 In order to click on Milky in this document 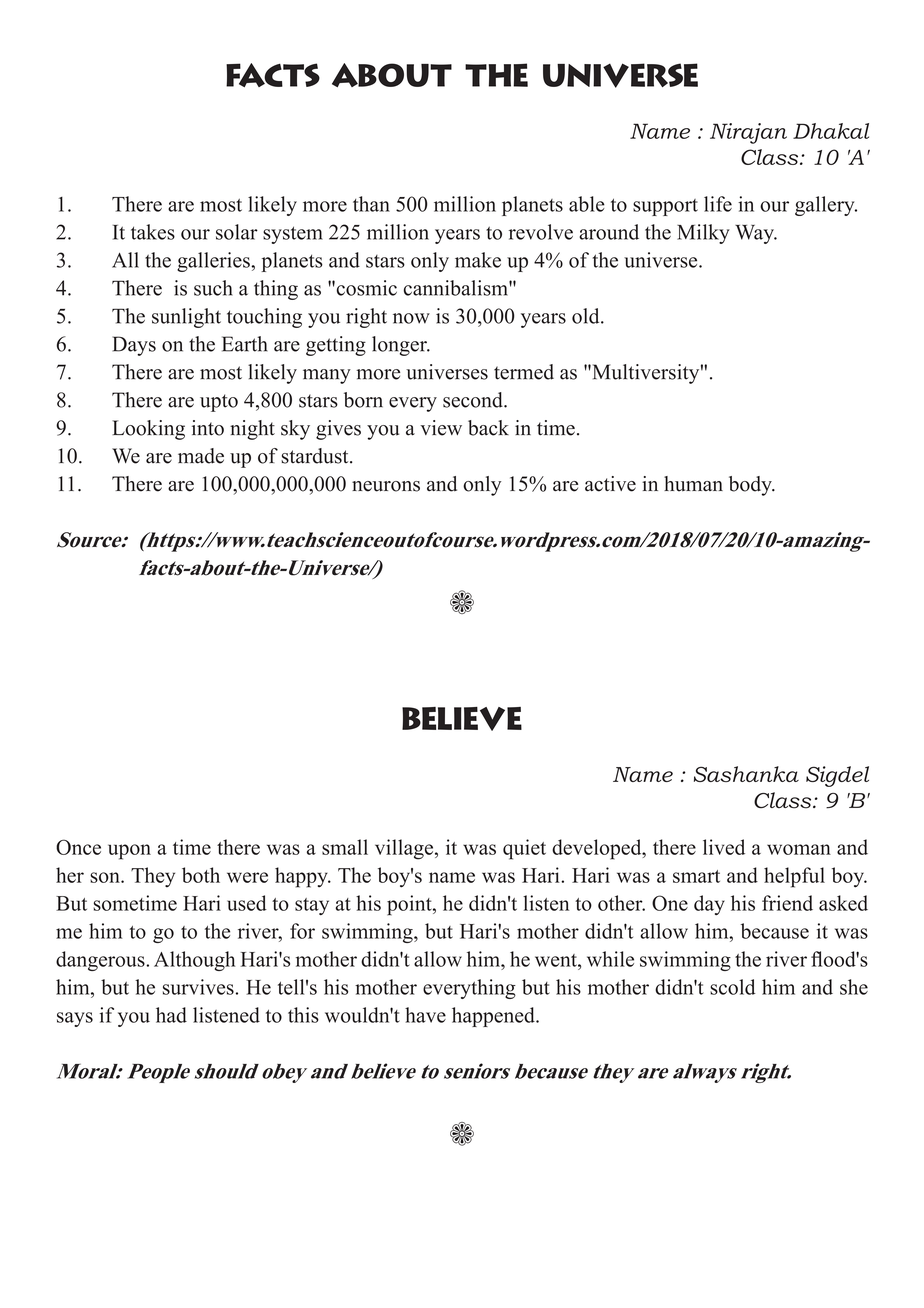, I will do `click(703, 234)`.
